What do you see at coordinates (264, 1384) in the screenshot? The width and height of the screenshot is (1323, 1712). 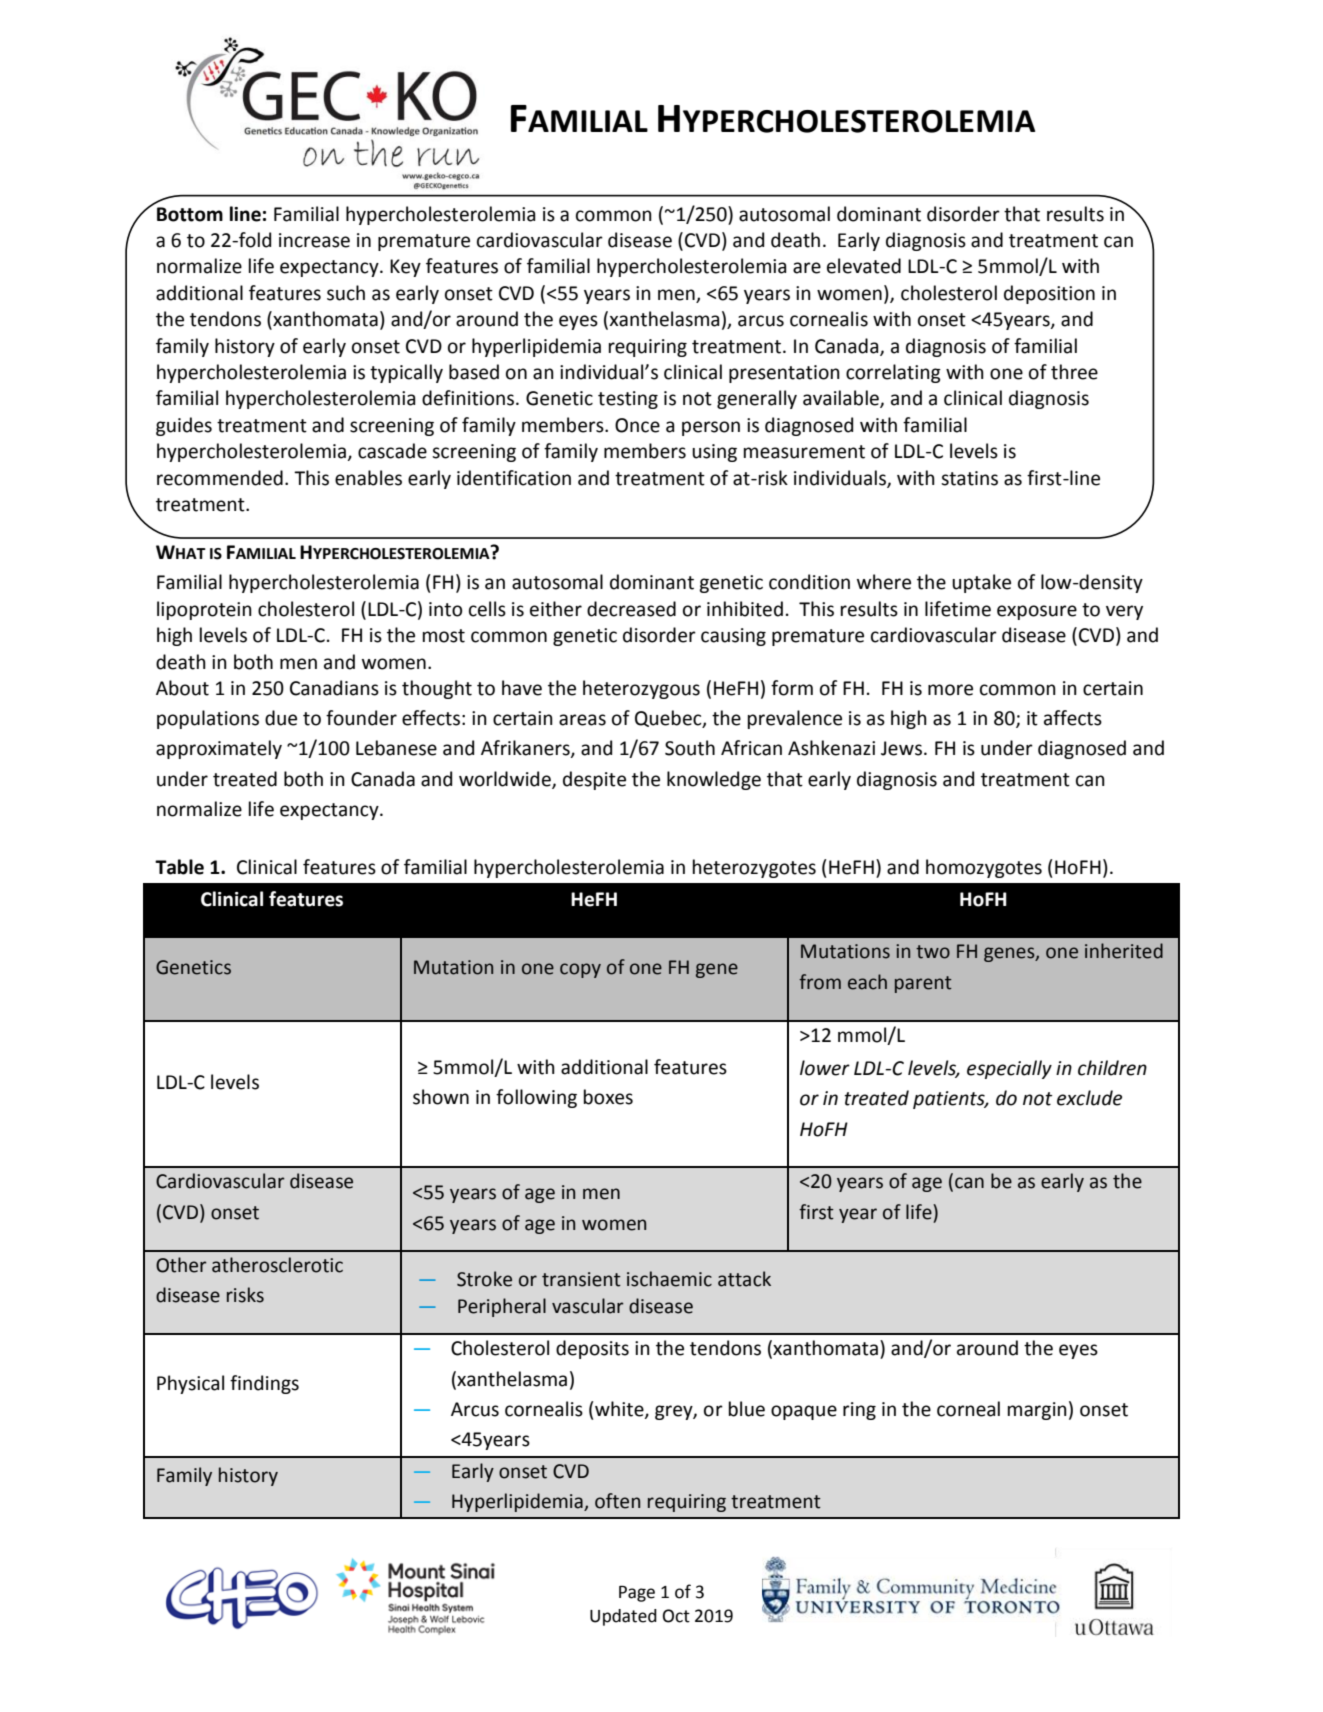 I see `findings` at bounding box center [264, 1384].
